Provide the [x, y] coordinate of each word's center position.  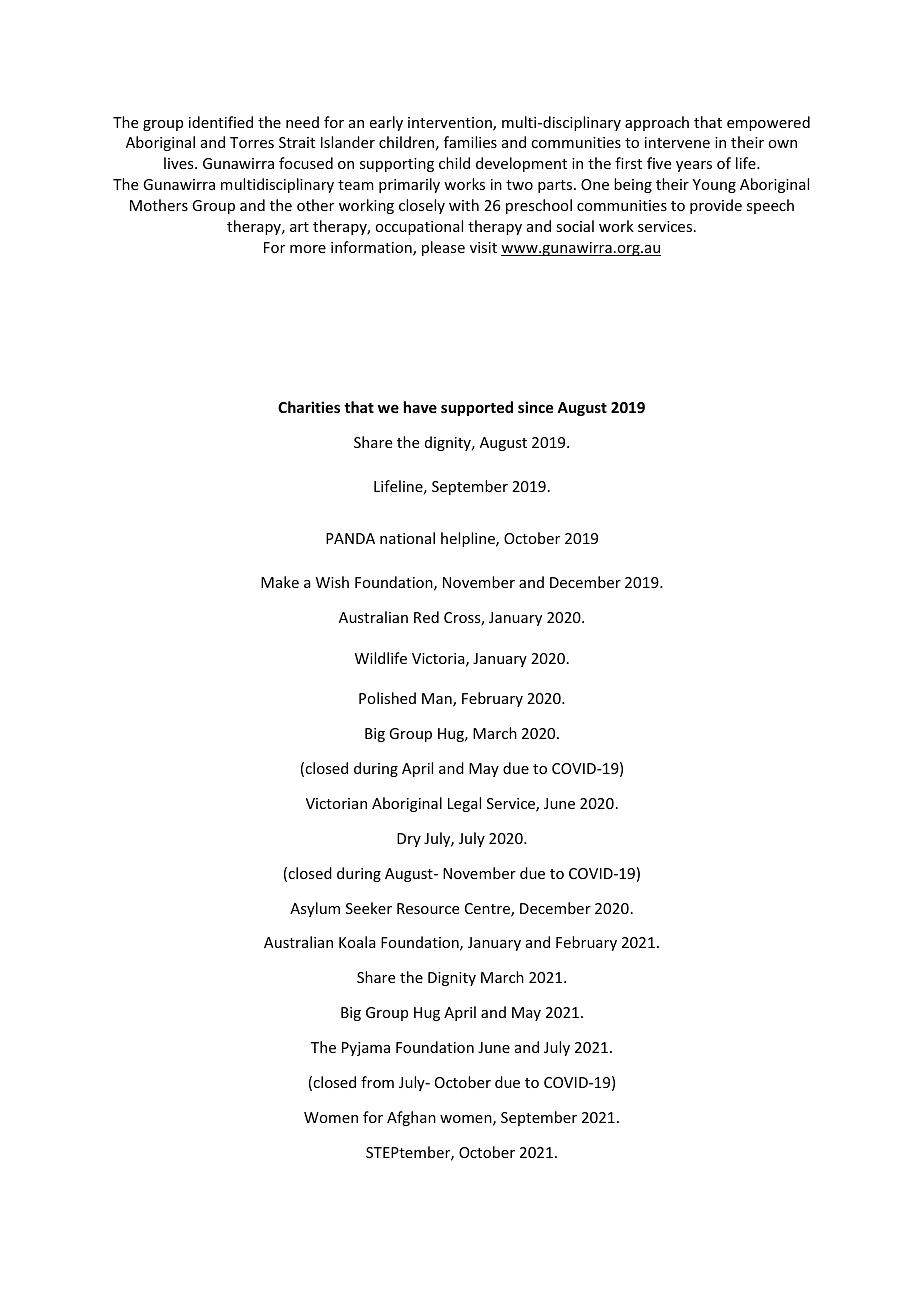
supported [477, 408]
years [694, 166]
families [470, 142]
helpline [469, 539]
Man [438, 700]
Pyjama [366, 1049]
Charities [309, 407]
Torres [252, 142]
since [535, 407]
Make [280, 582]
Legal [464, 804]
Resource [428, 908]
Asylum [315, 909]
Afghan [411, 1118]
